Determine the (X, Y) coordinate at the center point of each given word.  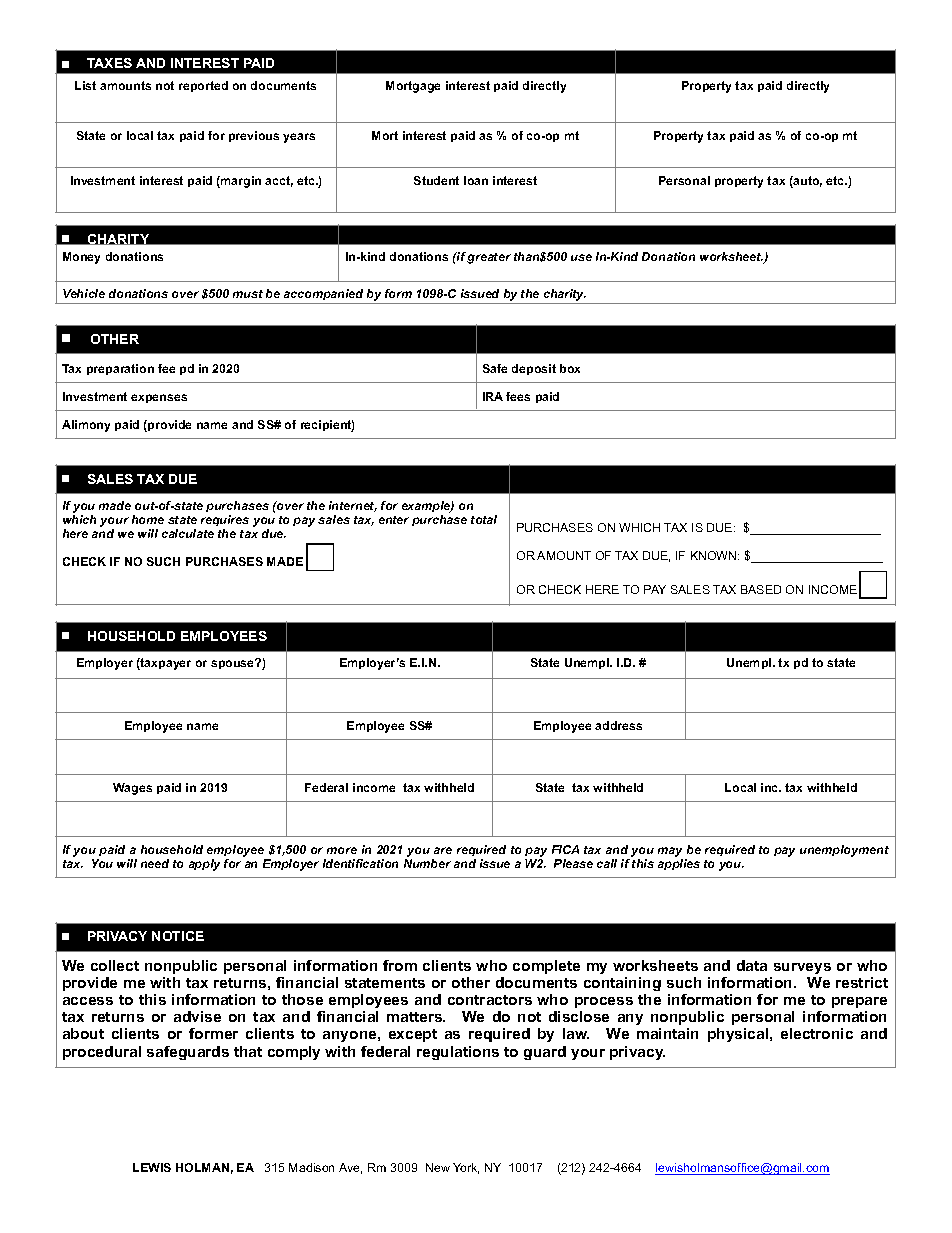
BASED (761, 589)
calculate (188, 533)
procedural (102, 1053)
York (466, 1168)
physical (739, 1035)
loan (476, 180)
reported (203, 86)
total (484, 519)
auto (807, 182)
